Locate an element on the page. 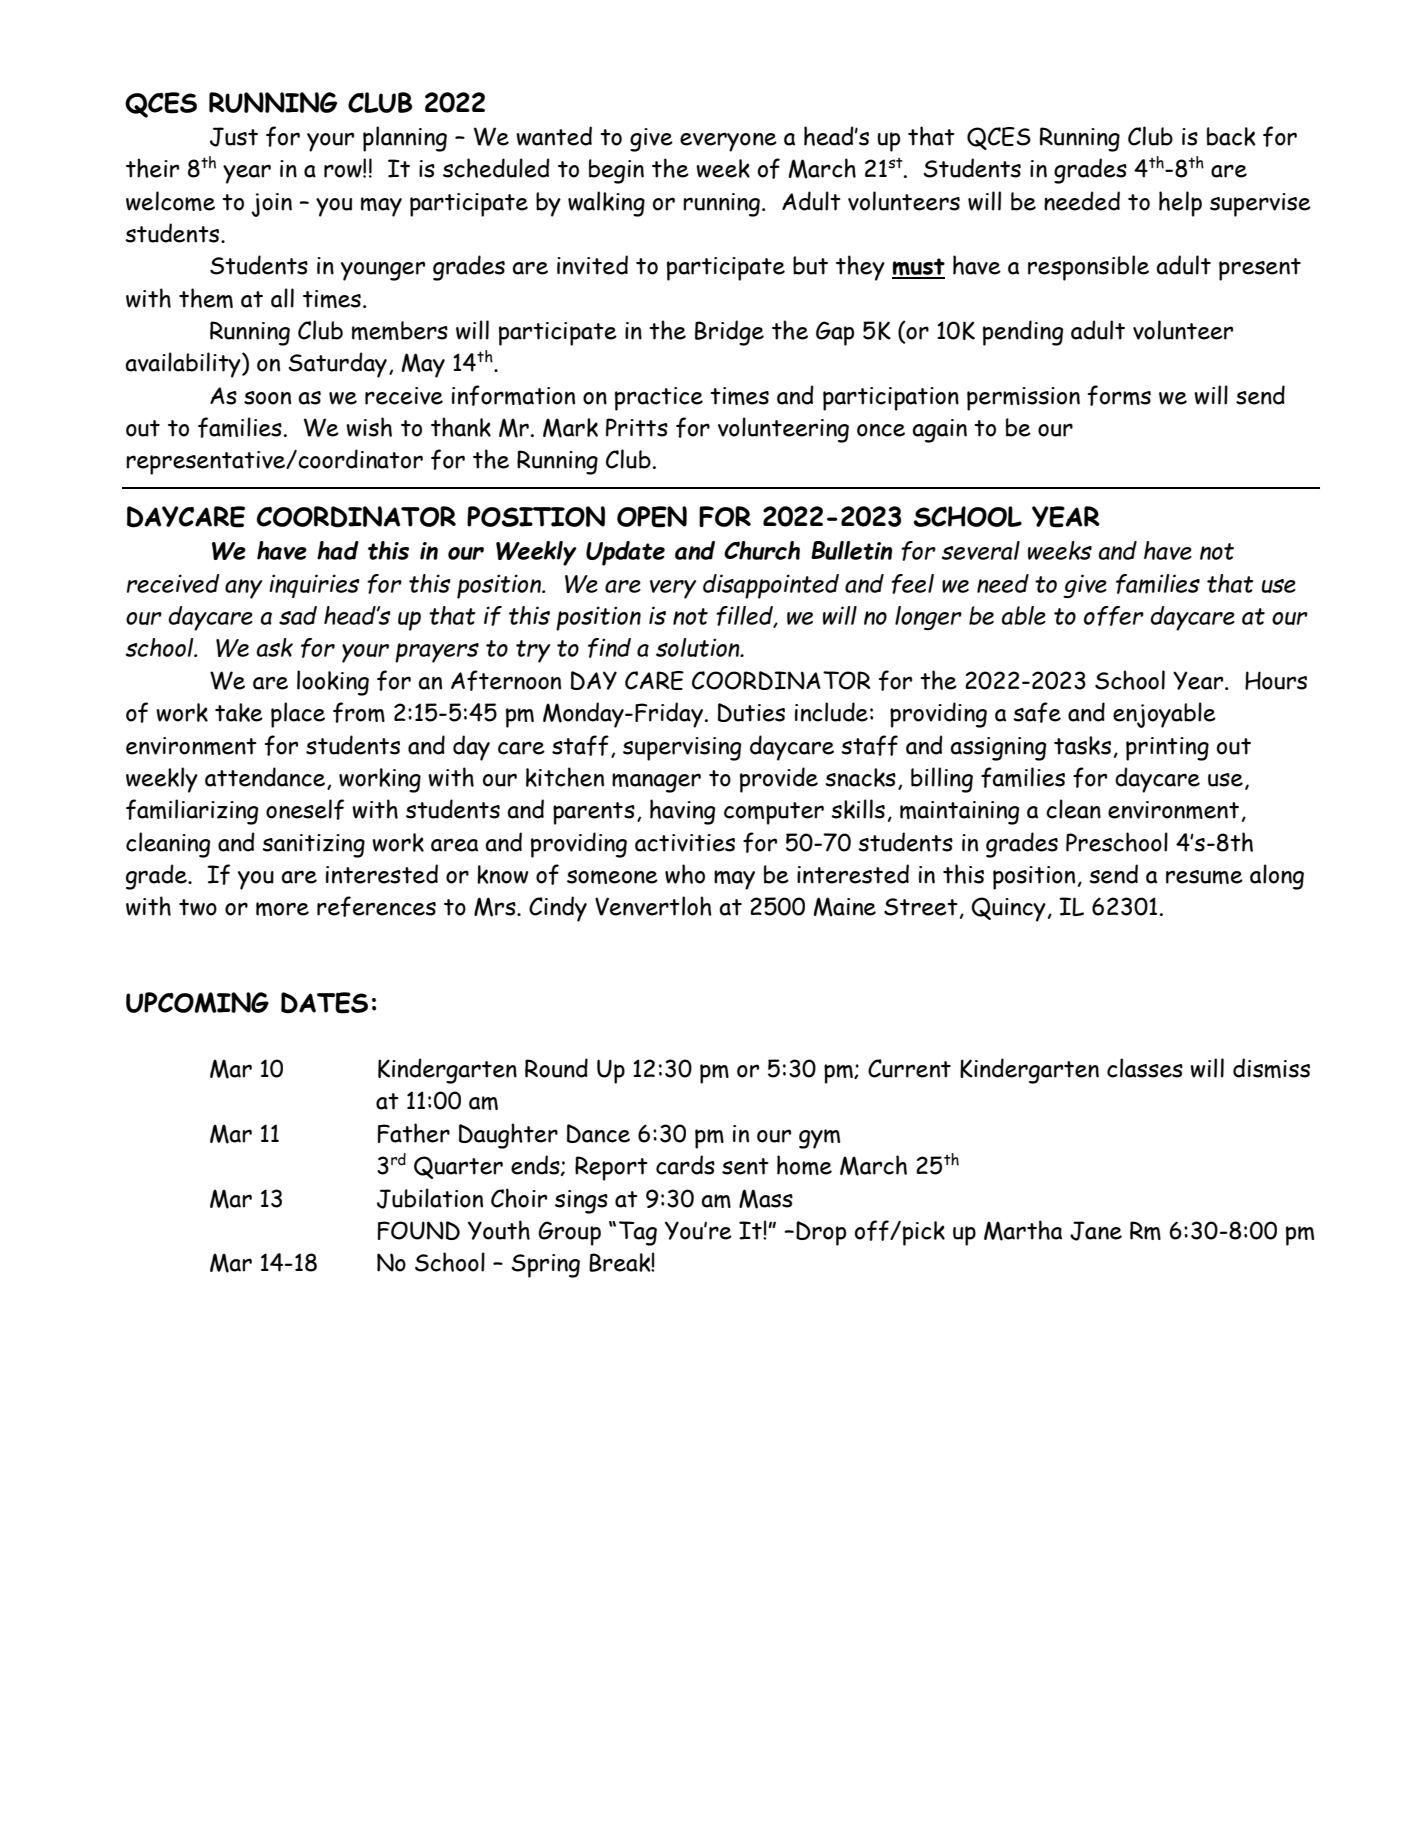 This document has height=1839, width=1421. FOUND is located at coordinates (419, 1230).
